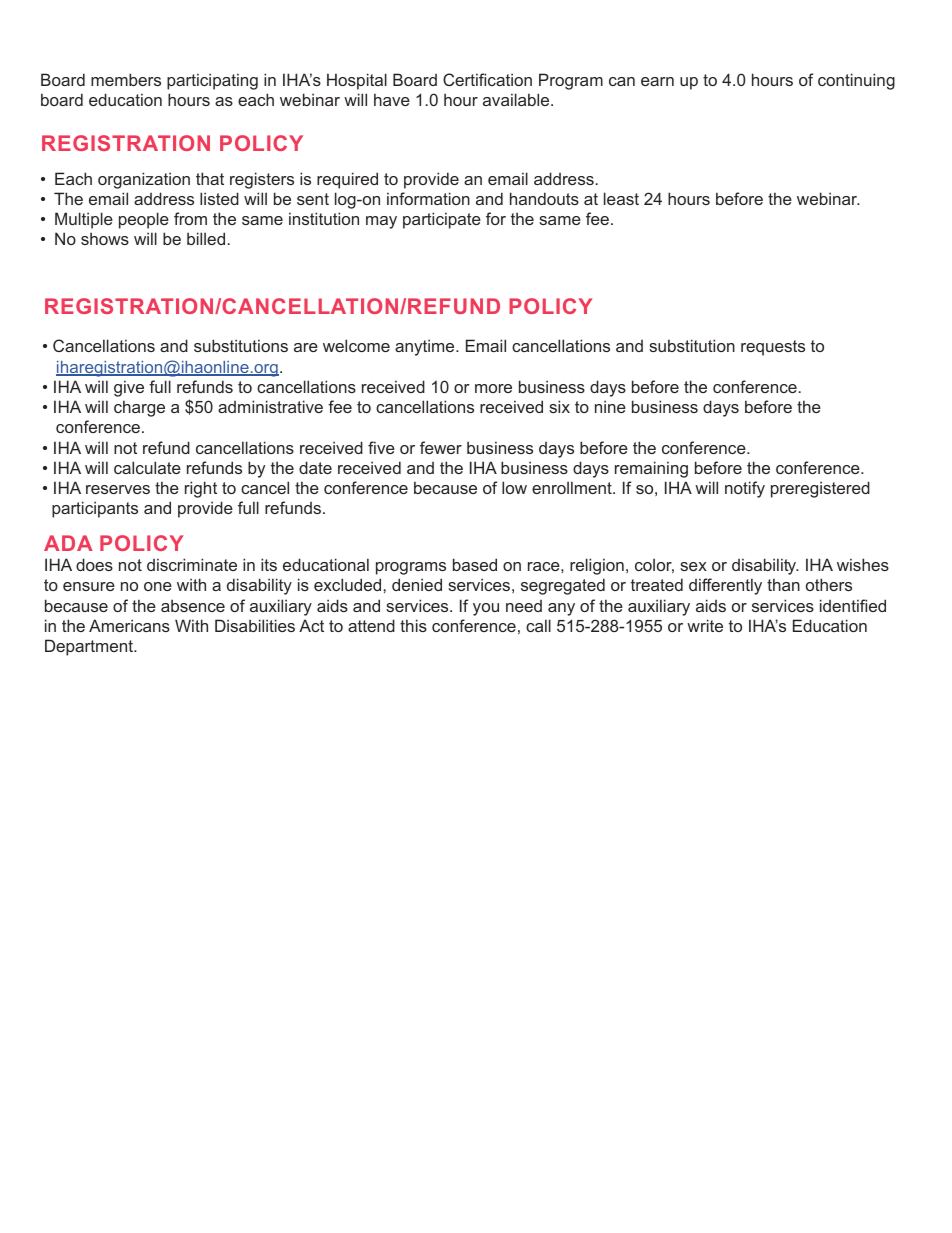  I want to click on write, so click(705, 625).
